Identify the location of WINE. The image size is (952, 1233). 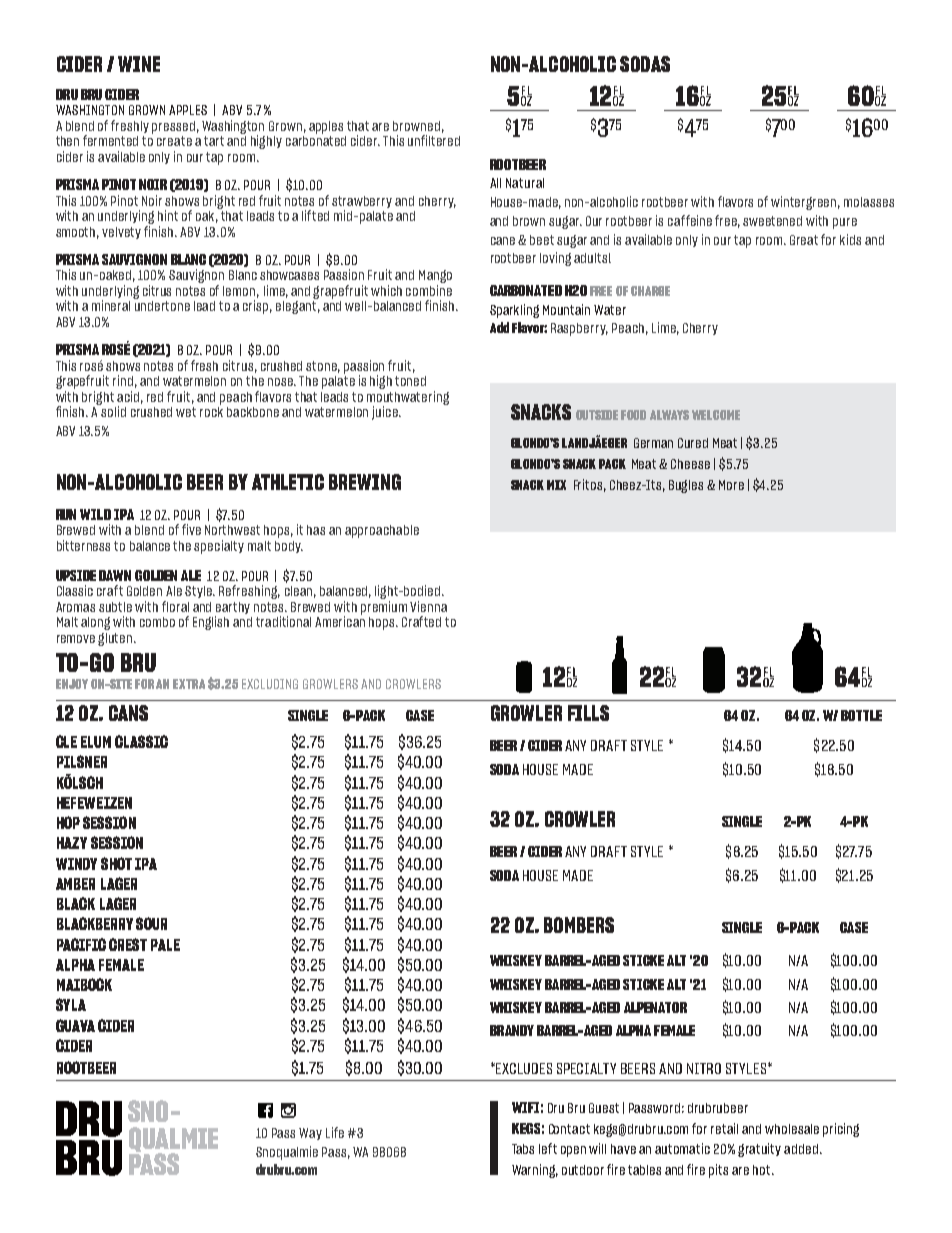
(139, 64).
